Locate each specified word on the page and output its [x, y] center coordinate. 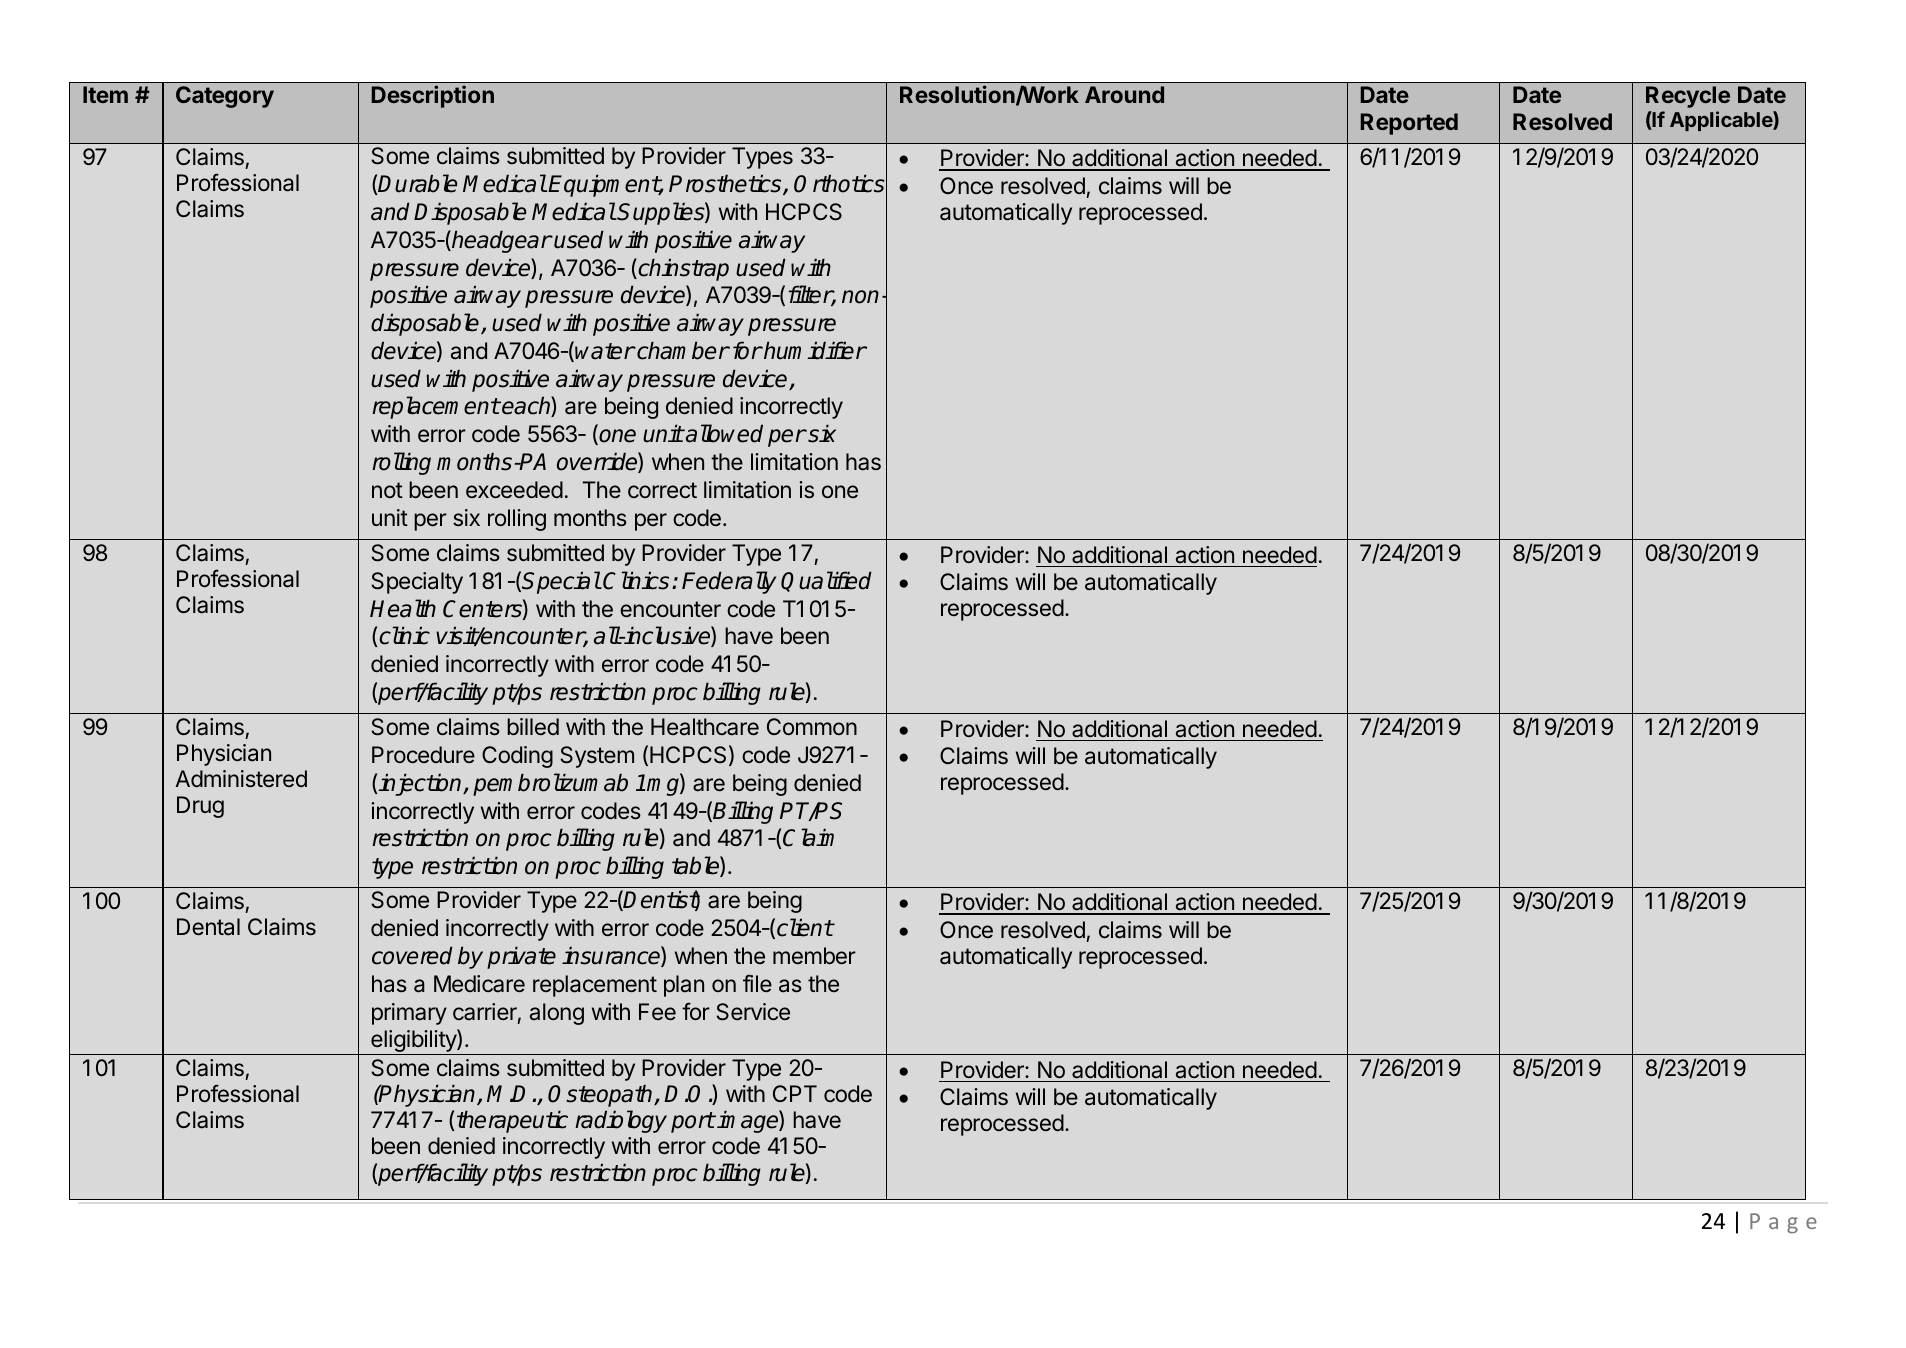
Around [1124, 94]
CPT [795, 1093]
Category [225, 97]
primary [409, 1014]
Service [753, 1012]
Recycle [1688, 97]
